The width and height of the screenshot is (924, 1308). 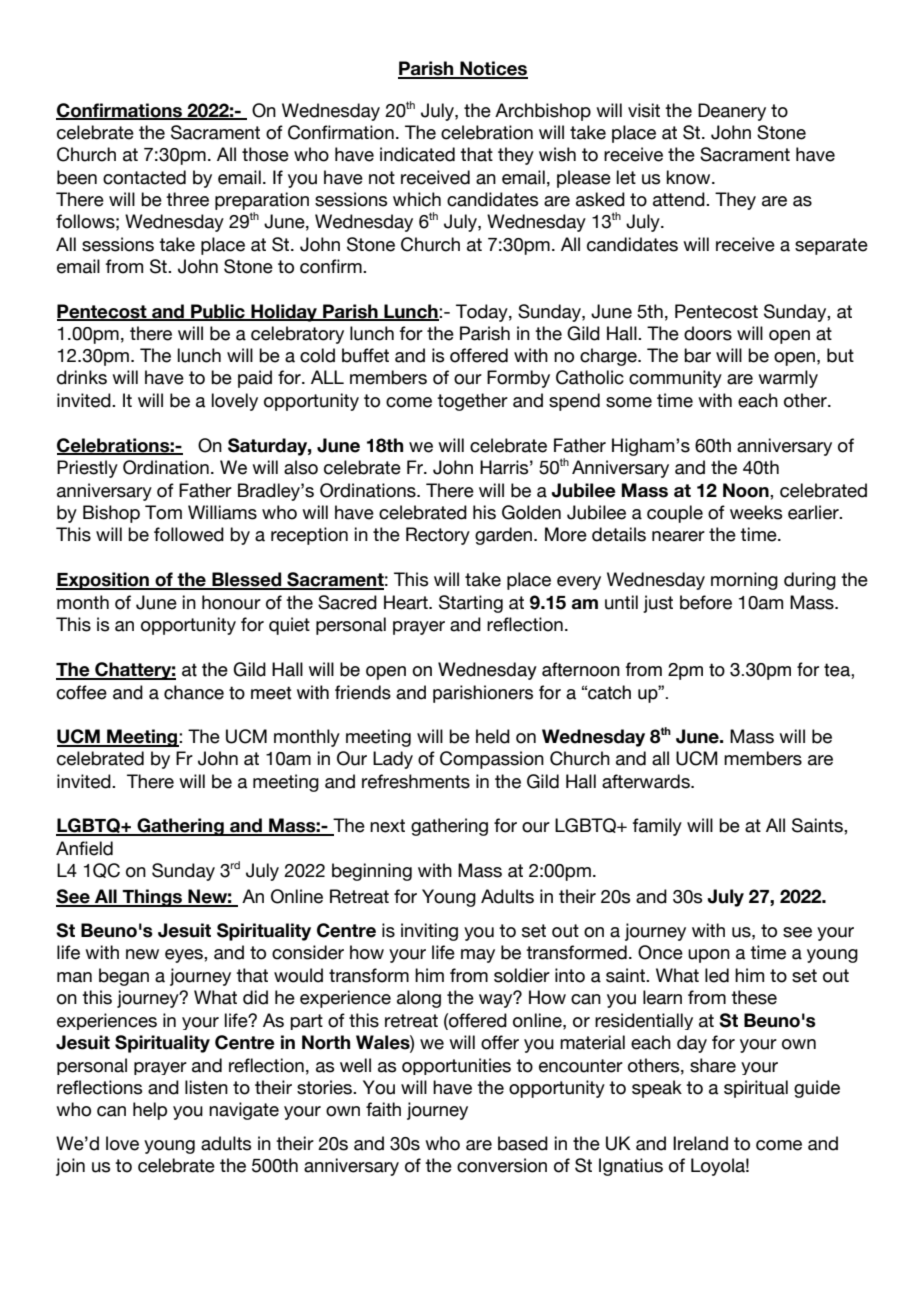 I want to click on afterwards, so click(x=647, y=781).
